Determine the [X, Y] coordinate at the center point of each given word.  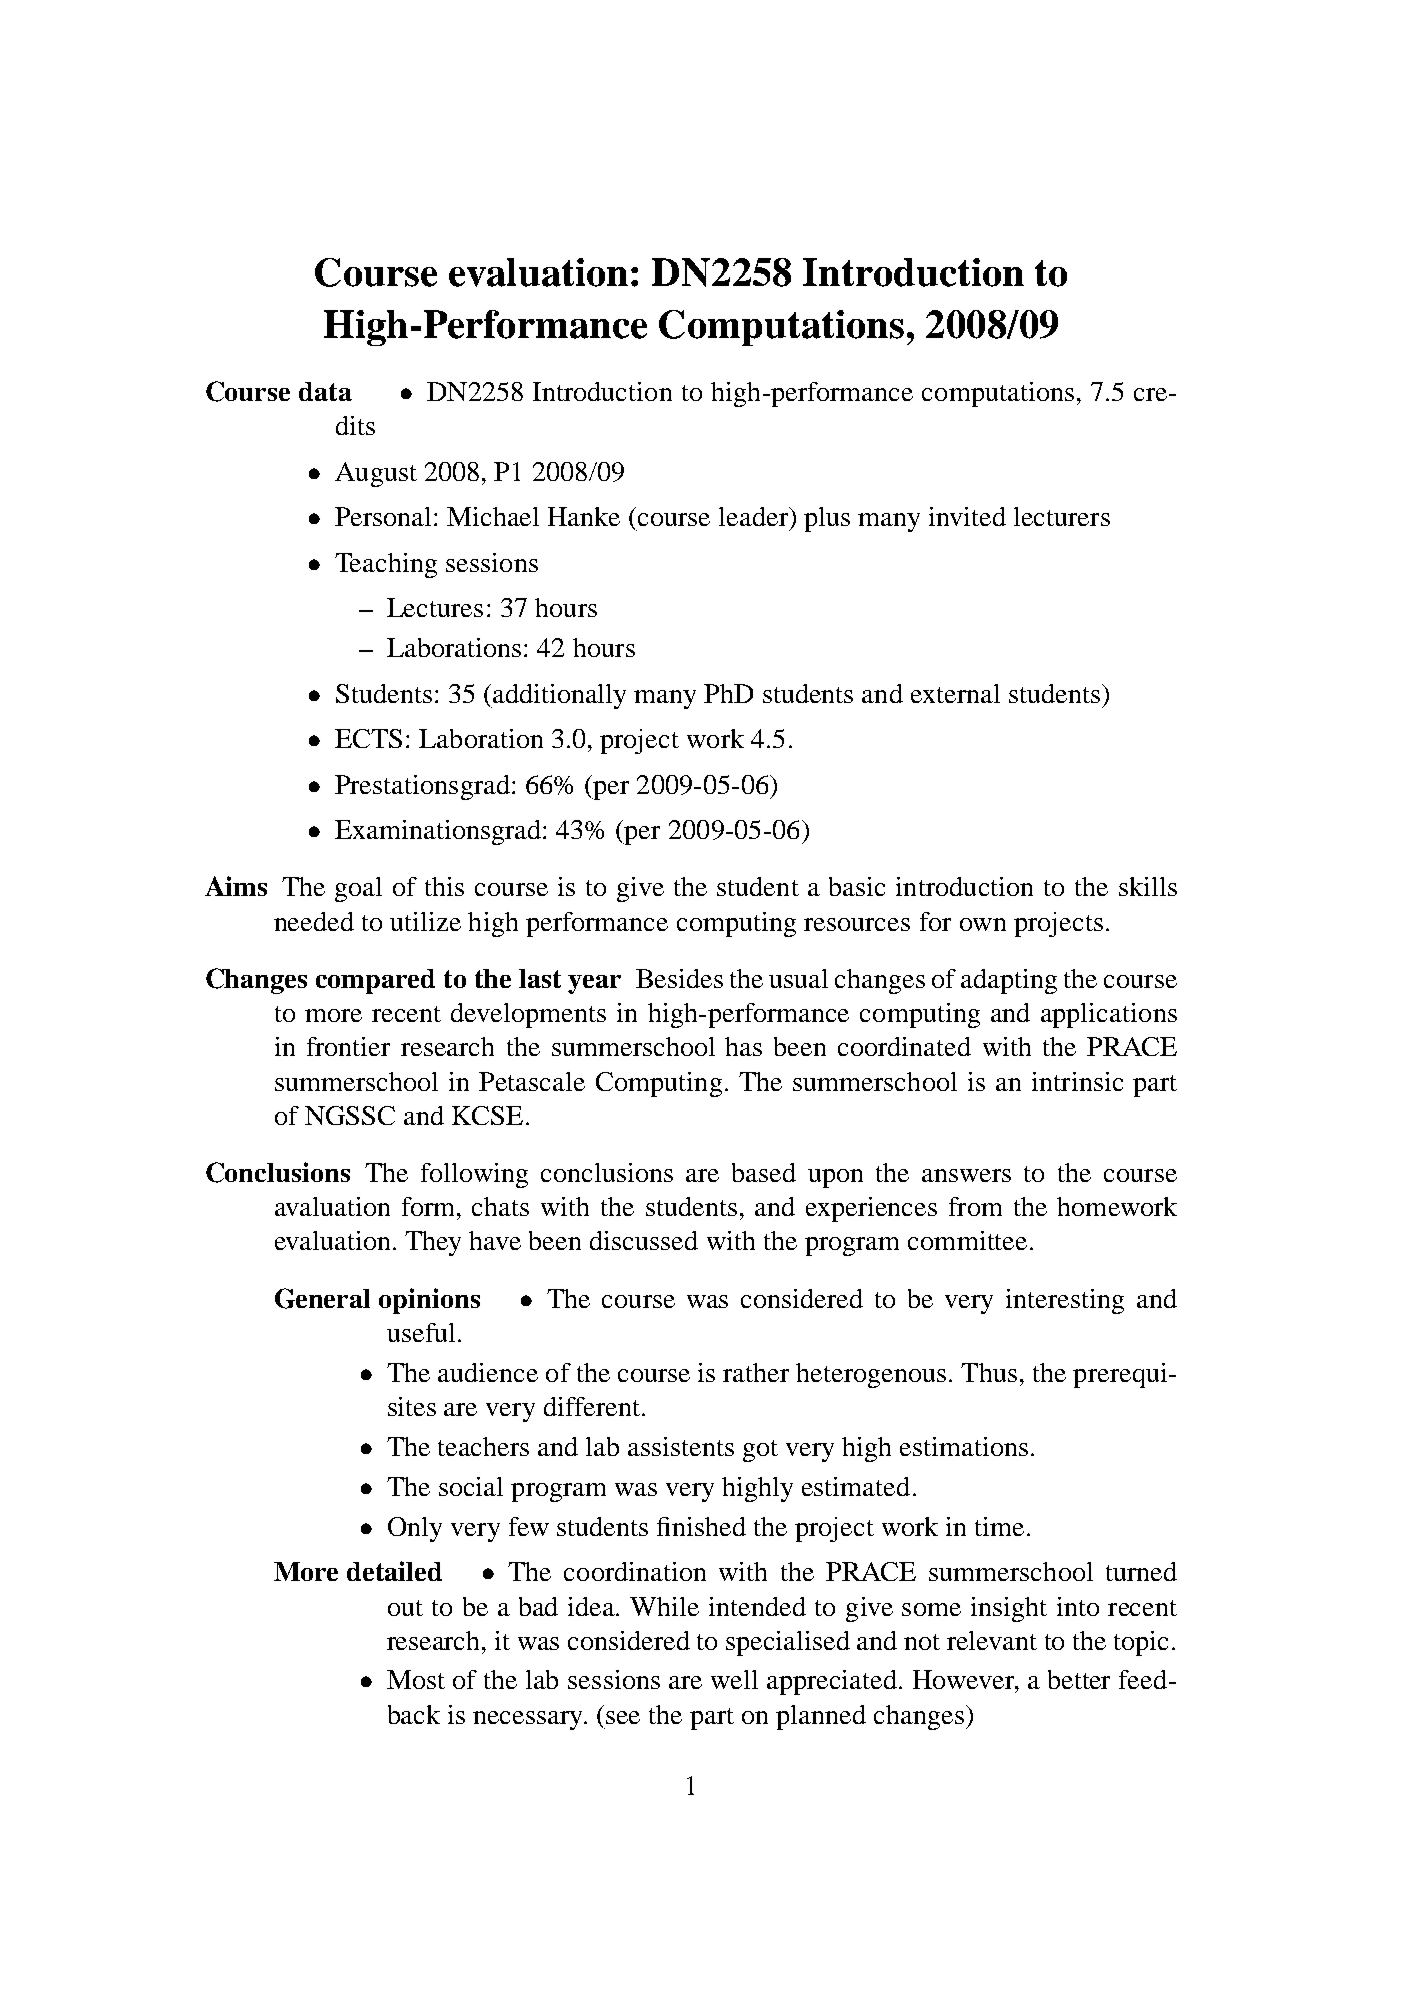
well [734, 1679]
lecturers [1062, 516]
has [743, 1046]
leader [755, 516]
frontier [348, 1046]
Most [416, 1679]
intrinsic [1077, 1081]
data [325, 391]
